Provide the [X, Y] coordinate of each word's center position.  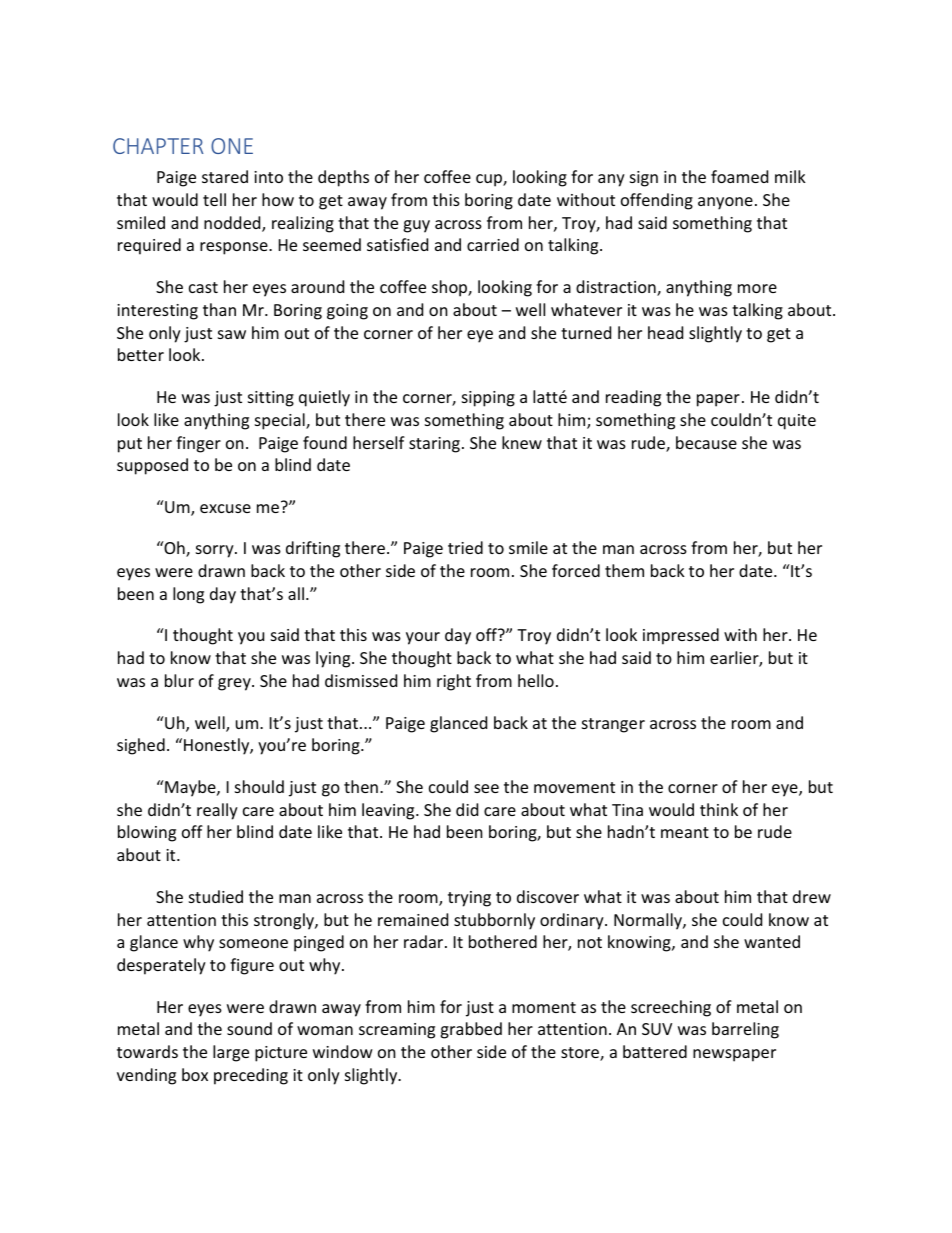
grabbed [471, 1030]
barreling [745, 1030]
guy [416, 226]
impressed [681, 636]
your [423, 638]
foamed [739, 176]
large [231, 1053]
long [188, 595]
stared [225, 176]
